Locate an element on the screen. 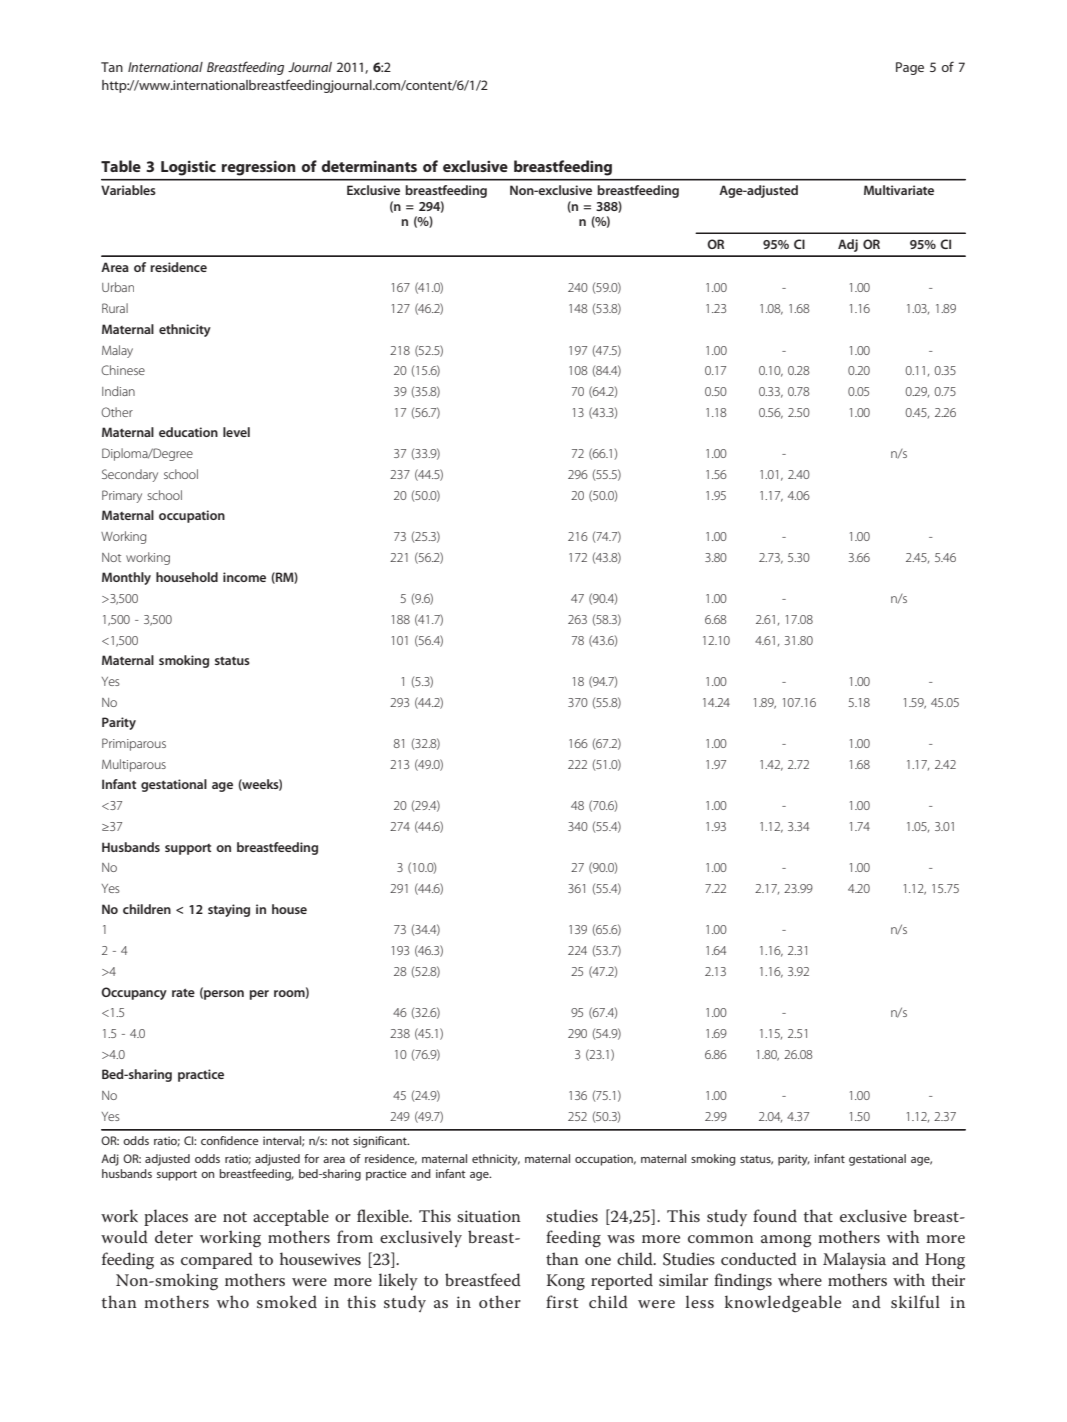  Logistic is located at coordinates (188, 168).
